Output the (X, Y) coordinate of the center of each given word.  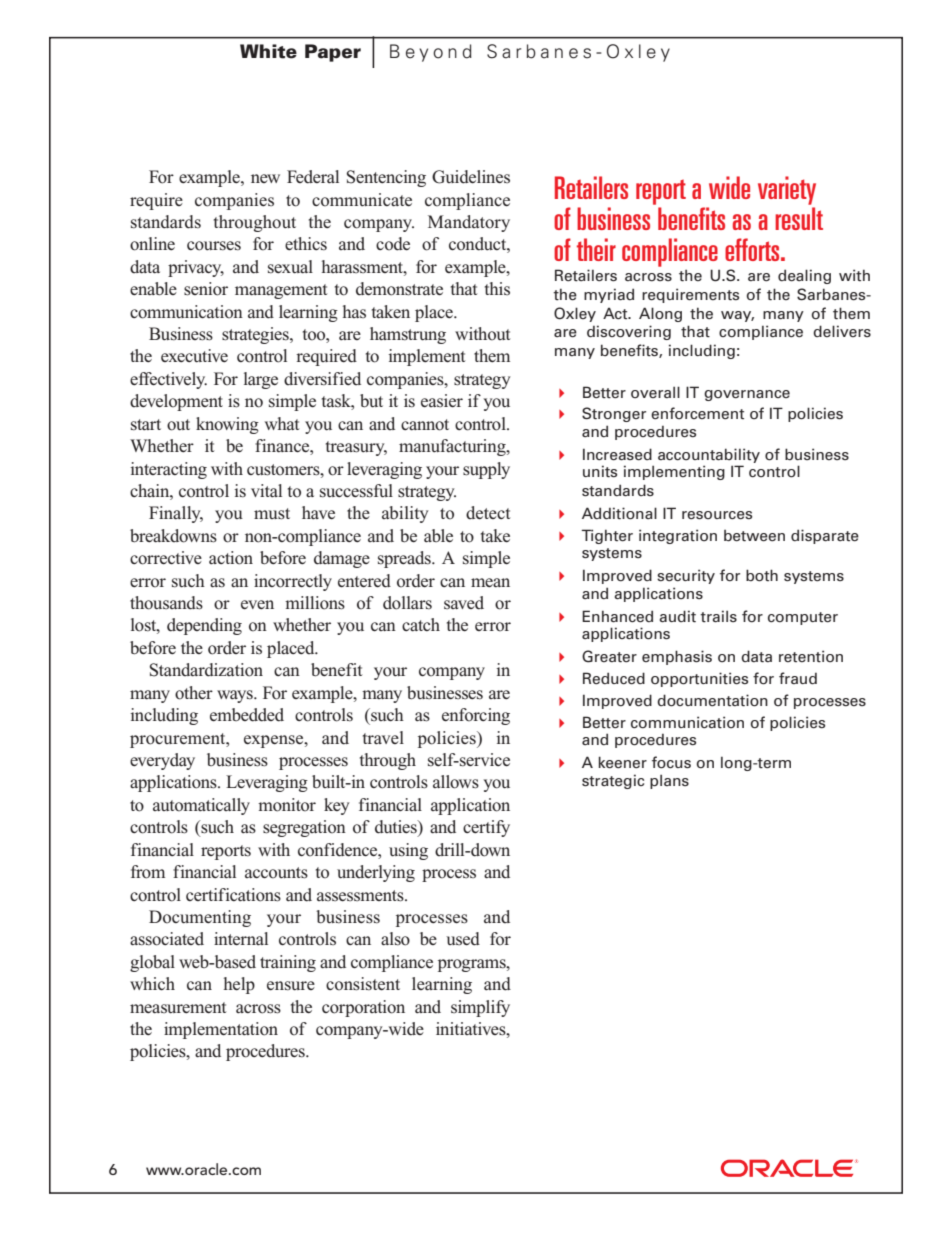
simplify (480, 1008)
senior (206, 289)
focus (671, 762)
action (231, 558)
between (754, 536)
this (497, 288)
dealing (804, 276)
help (239, 985)
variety (787, 190)
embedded (247, 715)
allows (456, 782)
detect (488, 513)
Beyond (431, 53)
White (268, 51)
